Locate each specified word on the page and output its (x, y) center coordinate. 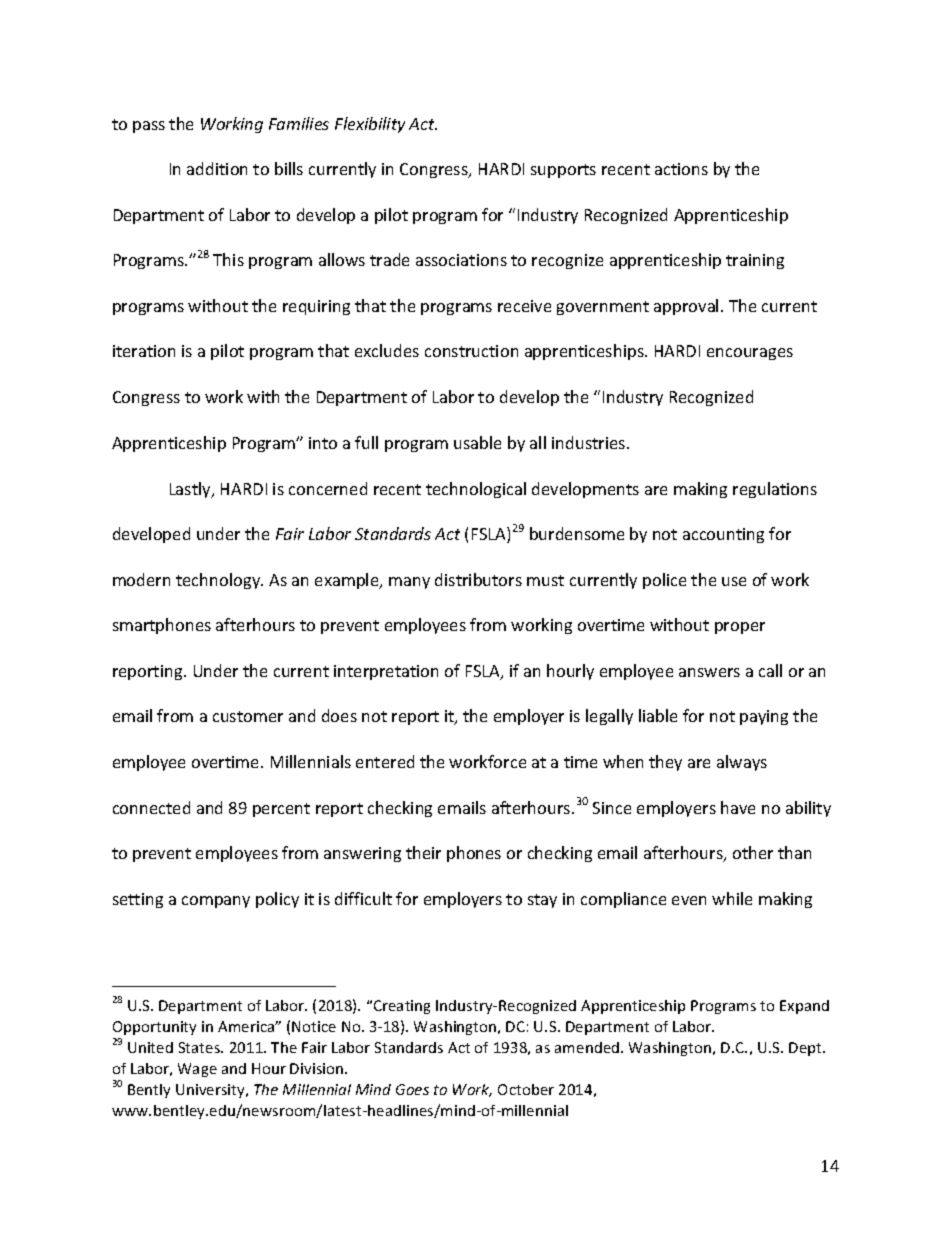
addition (217, 168)
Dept (806, 1049)
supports (563, 171)
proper (740, 628)
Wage (197, 1070)
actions (681, 169)
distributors (478, 579)
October (526, 1089)
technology (219, 581)
